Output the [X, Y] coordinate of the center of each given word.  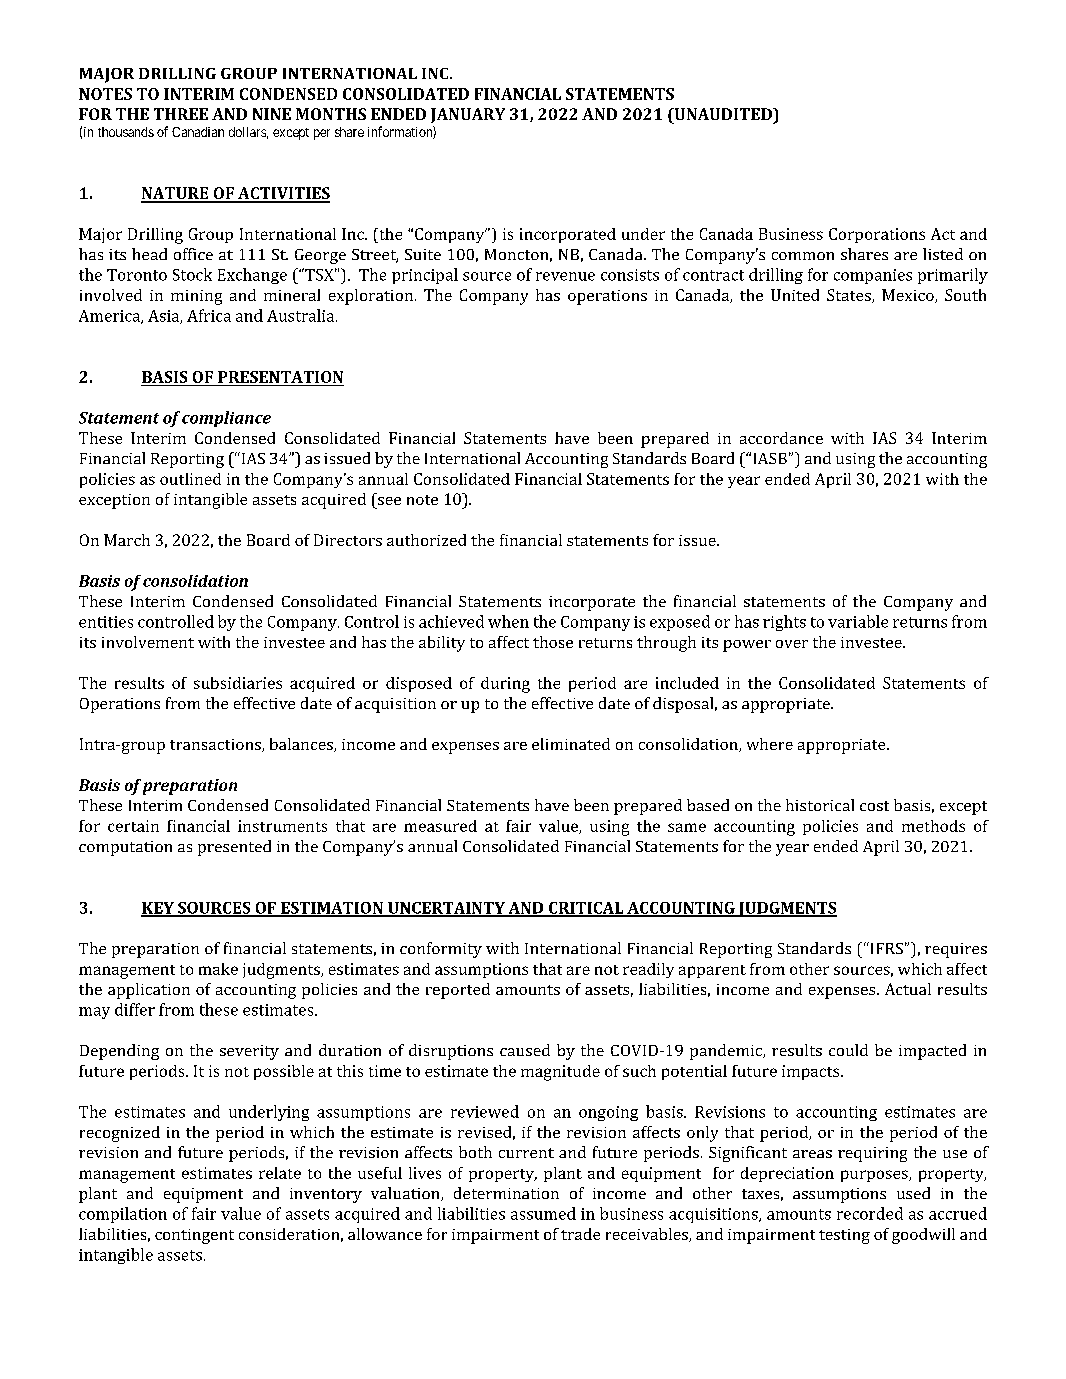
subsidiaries [238, 683]
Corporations [877, 235]
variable [858, 621]
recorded [870, 1213]
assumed [543, 1213]
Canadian [198, 132]
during [505, 685]
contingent [194, 1236]
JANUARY [468, 115]
